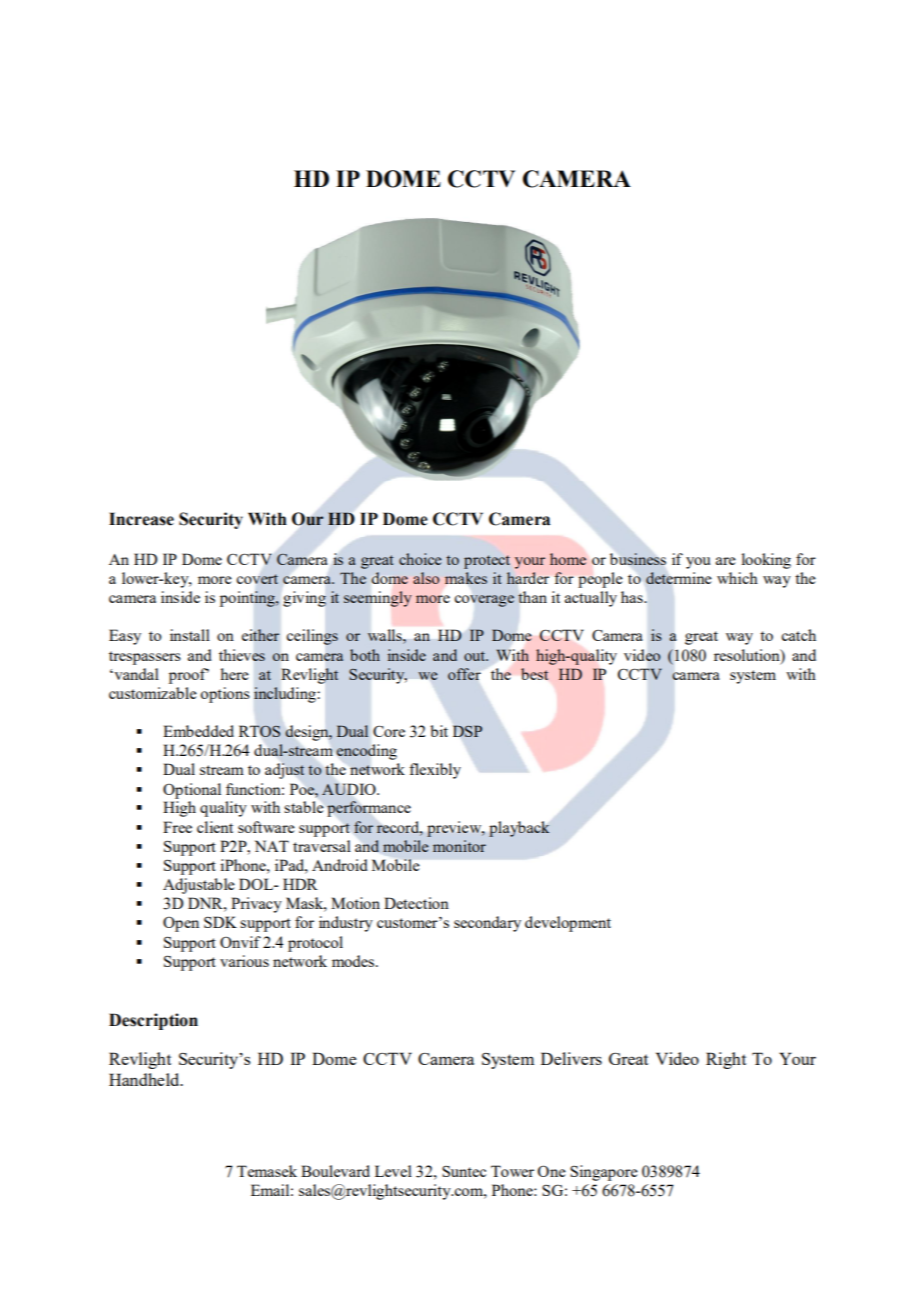 This page has height=1308, width=924. What do you see at coordinates (141, 519) in the page?
I see `Increase` at bounding box center [141, 519].
